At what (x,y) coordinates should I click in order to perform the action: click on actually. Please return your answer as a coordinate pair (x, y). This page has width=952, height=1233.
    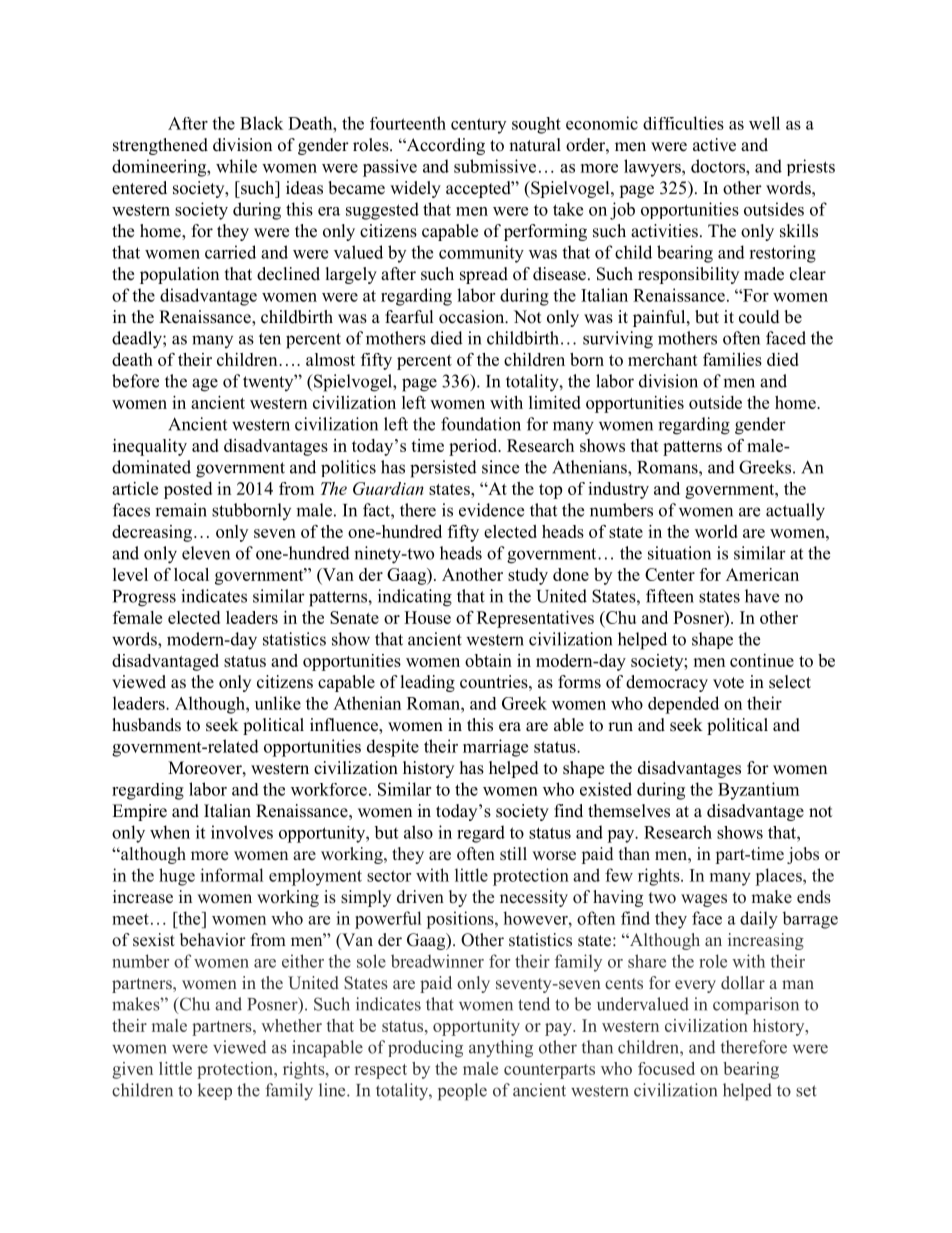
    Looking at the image, I should click on (795, 512).
